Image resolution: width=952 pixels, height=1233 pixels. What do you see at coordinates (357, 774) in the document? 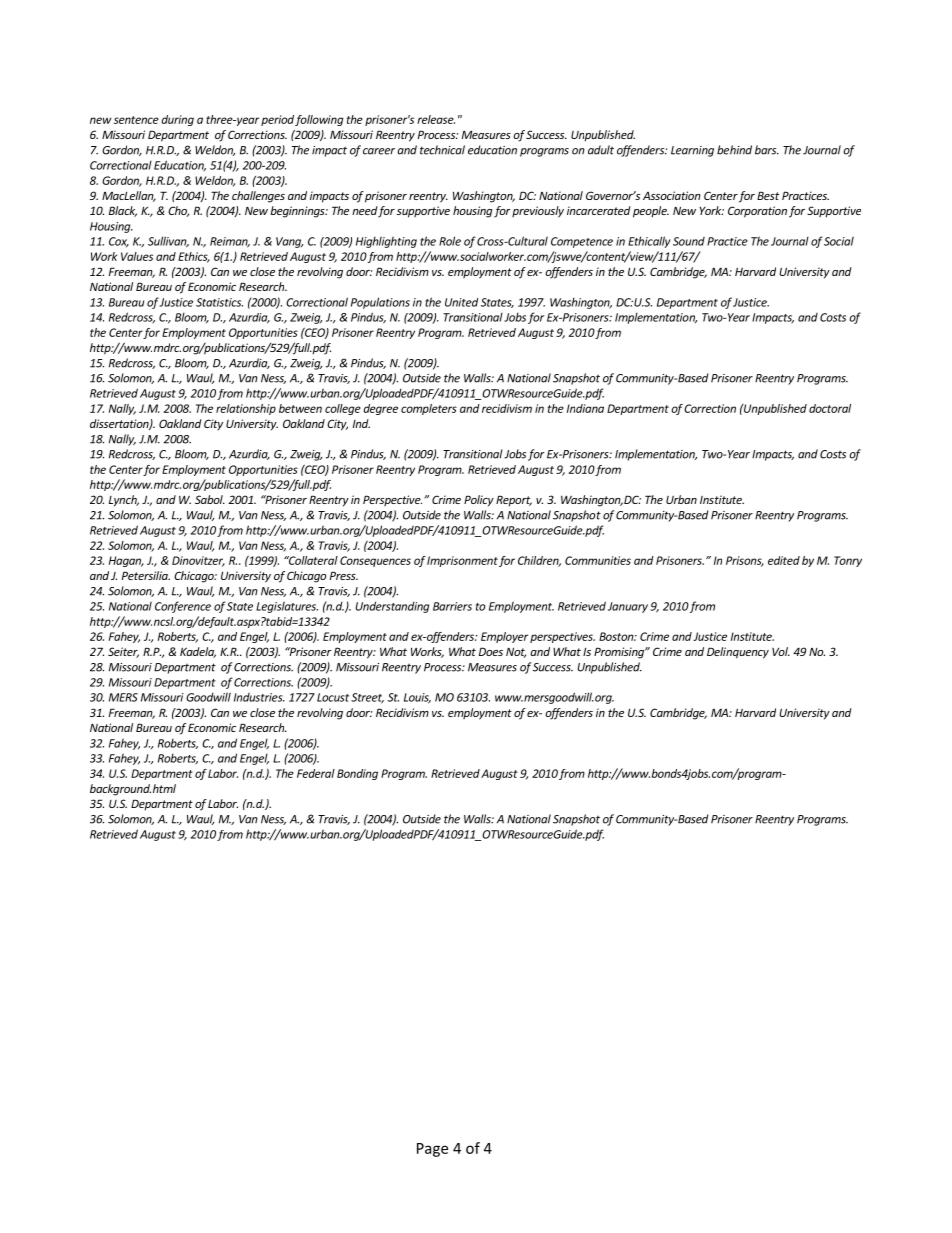
I see `Bonding` at bounding box center [357, 774].
